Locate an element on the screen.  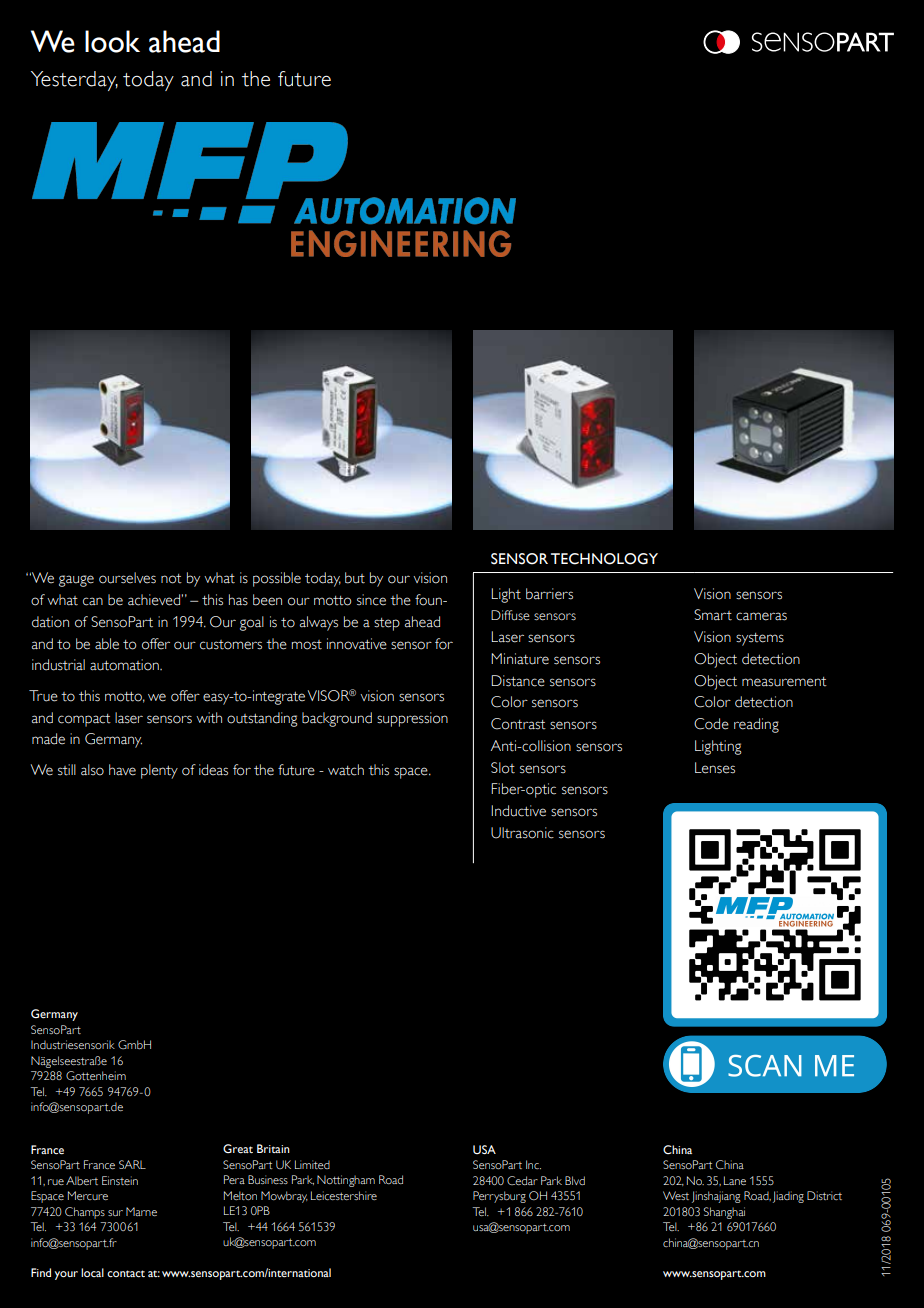
Marne is located at coordinates (141, 1211).
